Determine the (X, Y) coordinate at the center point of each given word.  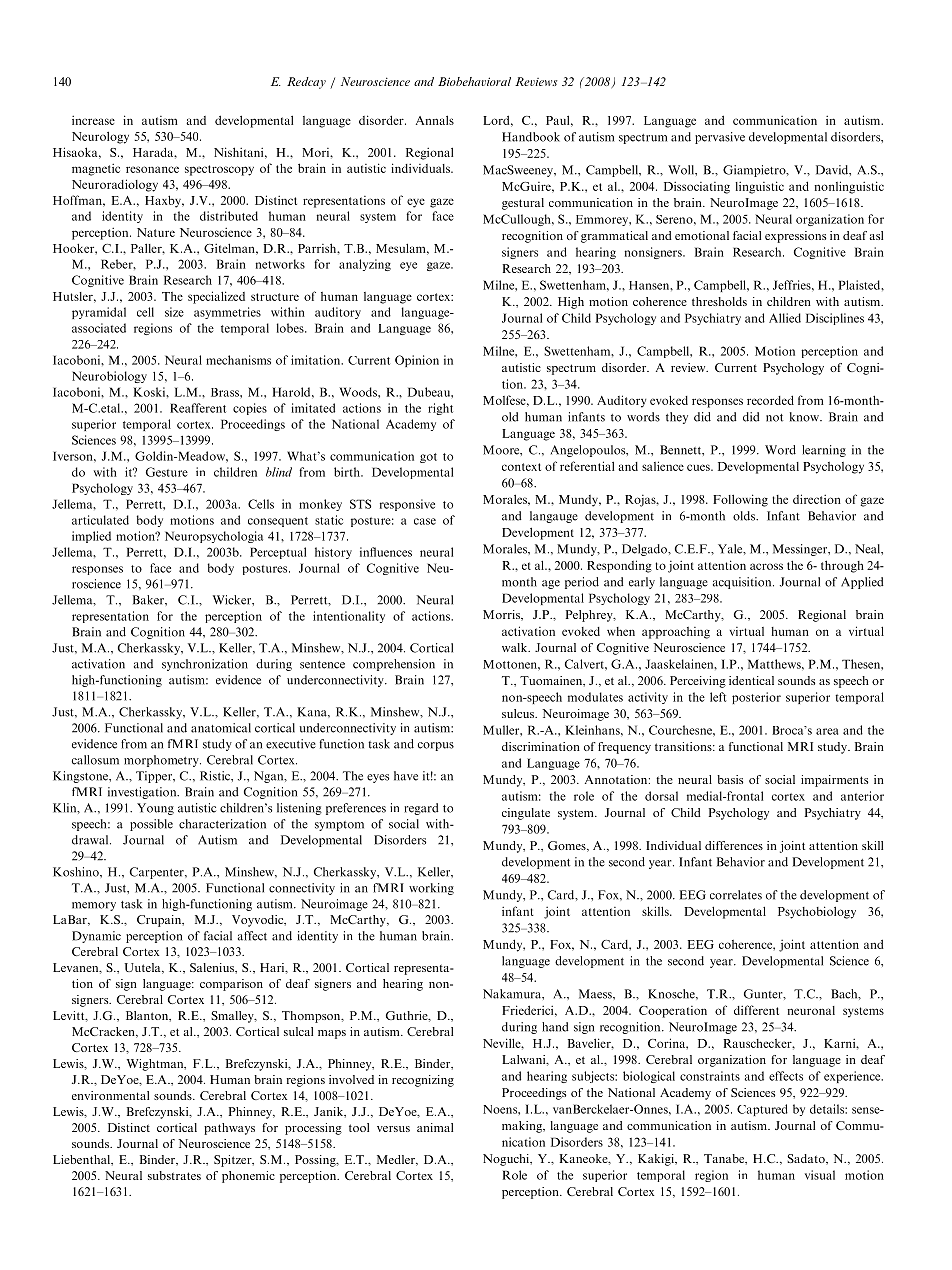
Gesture (167, 472)
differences (734, 845)
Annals (435, 120)
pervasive (720, 138)
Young (155, 809)
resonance (152, 169)
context (521, 467)
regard (421, 809)
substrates (174, 1175)
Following (740, 500)
